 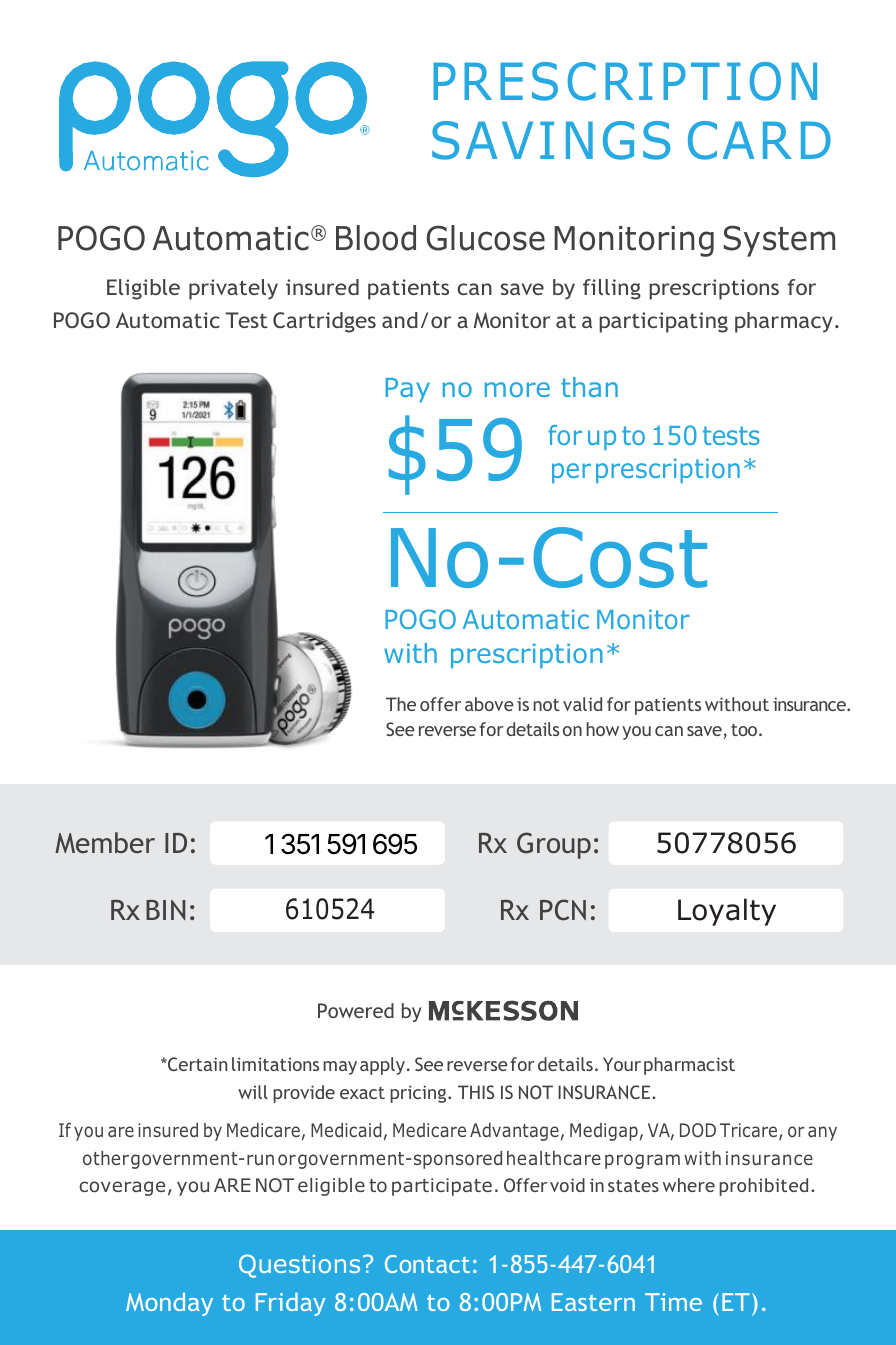 What do you see at coordinates (408, 390) in the document?
I see `Pay` at bounding box center [408, 390].
